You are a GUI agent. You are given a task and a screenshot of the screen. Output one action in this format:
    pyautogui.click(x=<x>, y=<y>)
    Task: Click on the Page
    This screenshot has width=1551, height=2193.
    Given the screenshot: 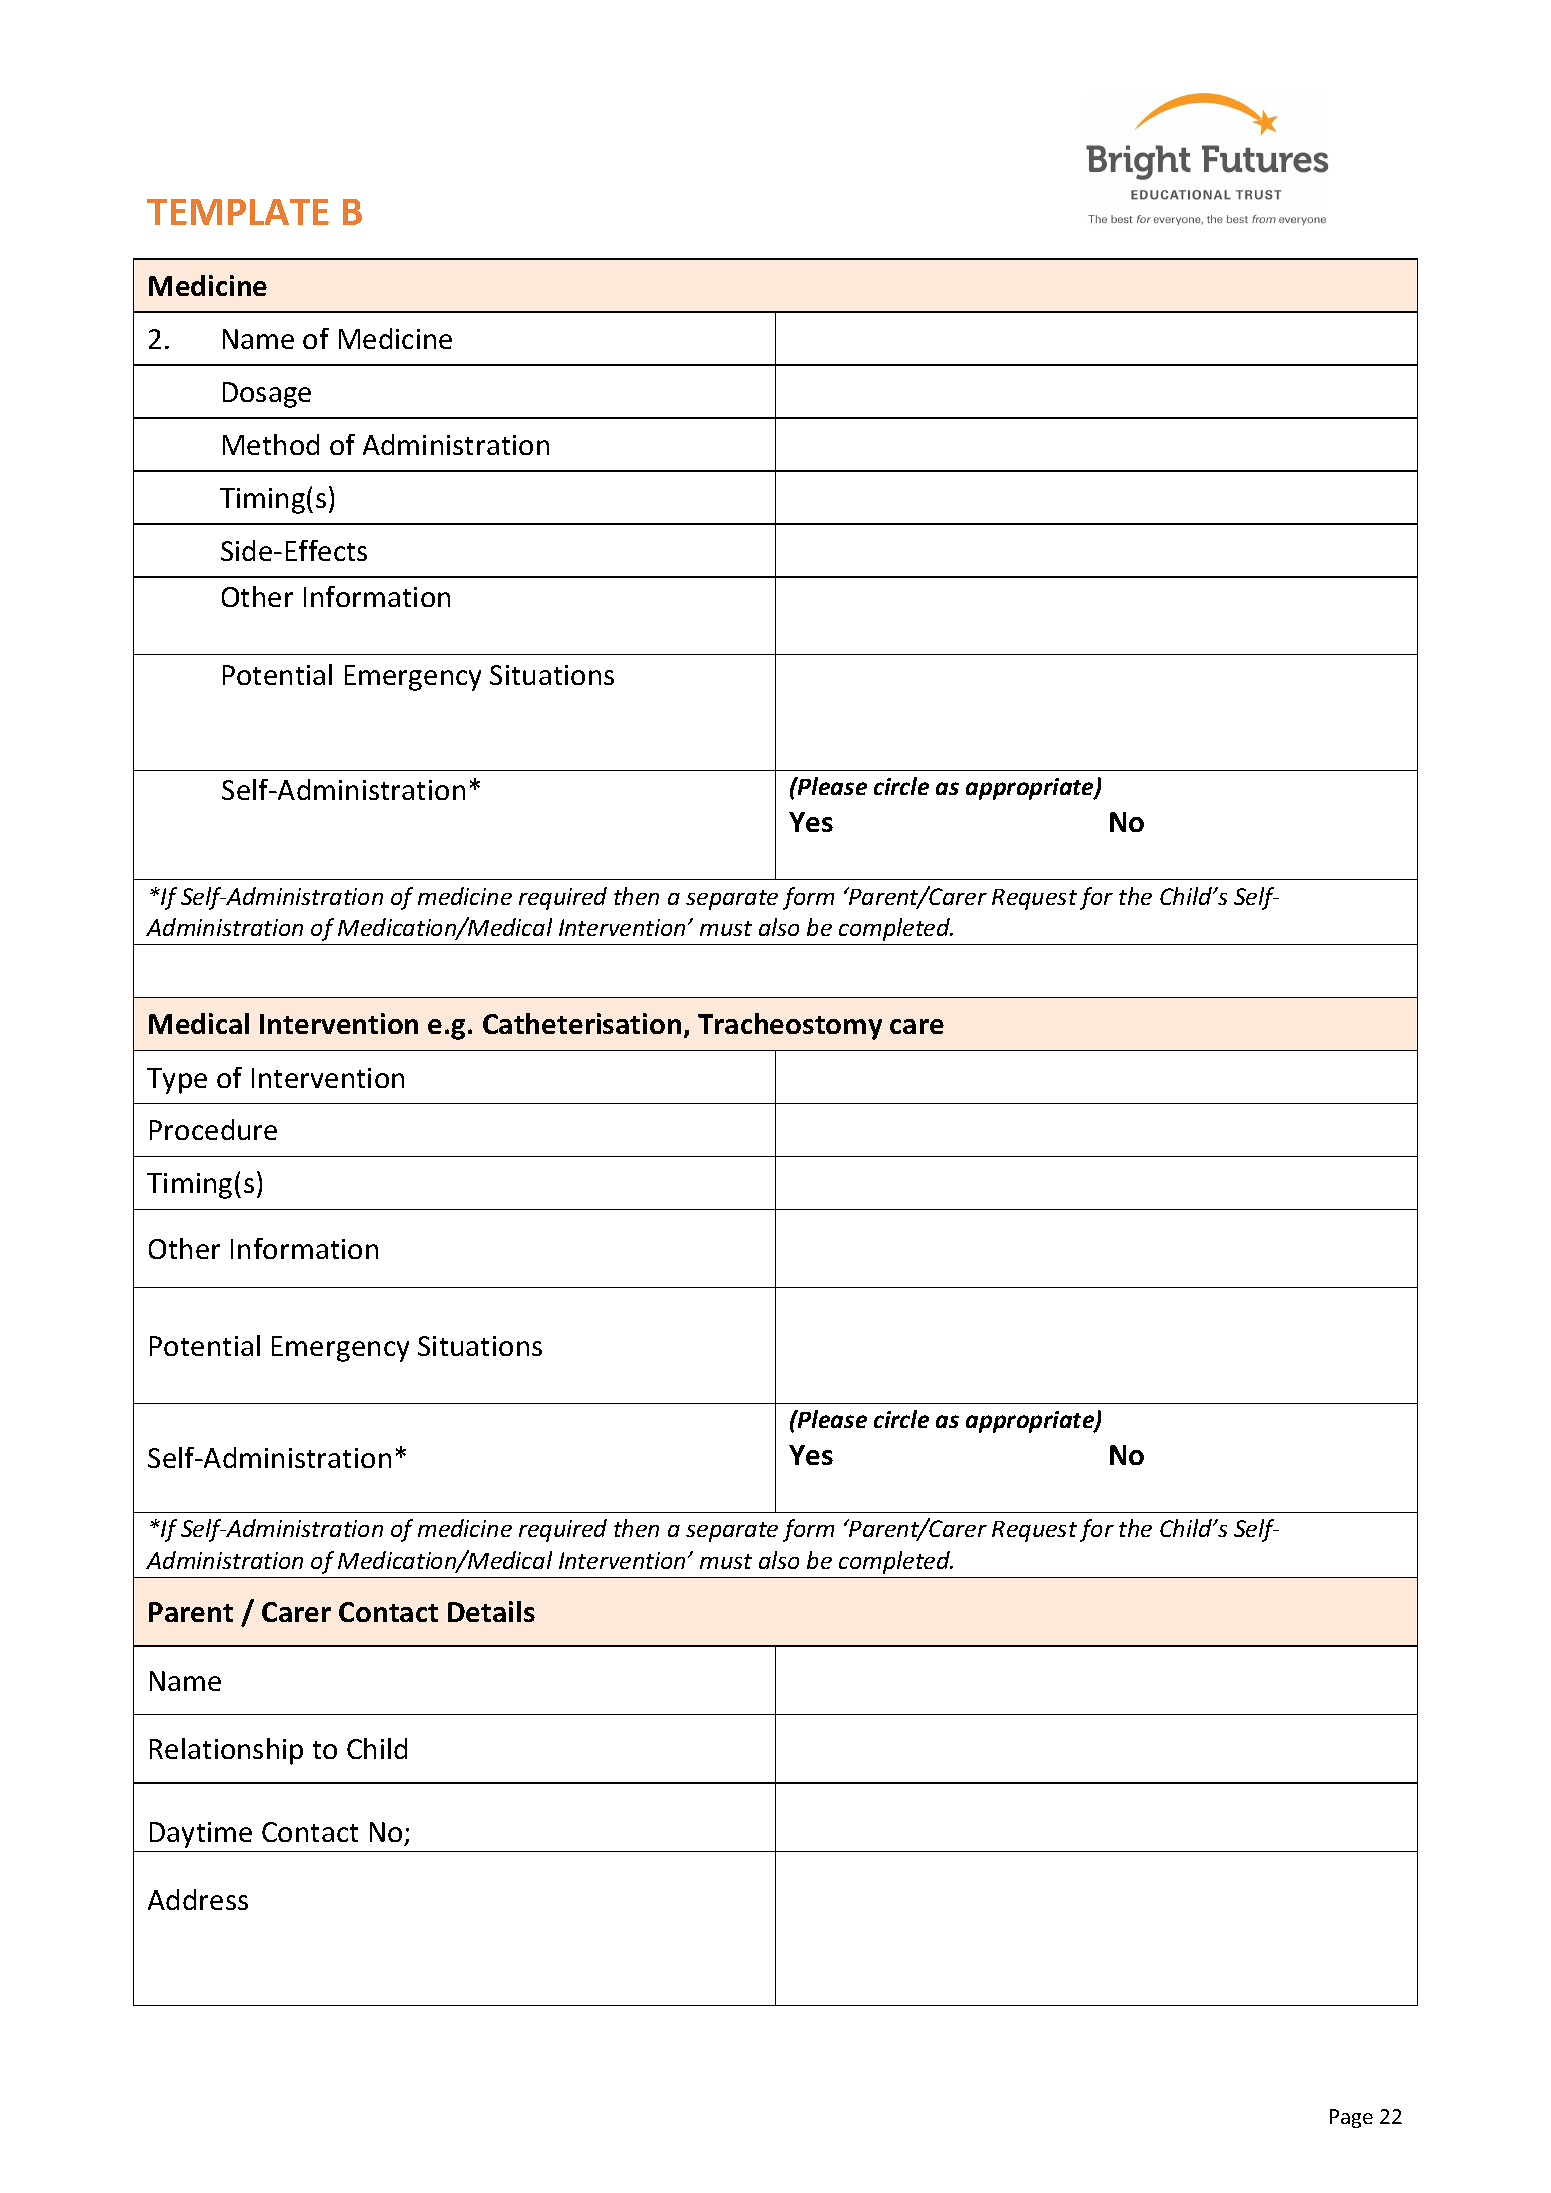 What is the action you would take?
    pyautogui.click(x=1351, y=2118)
